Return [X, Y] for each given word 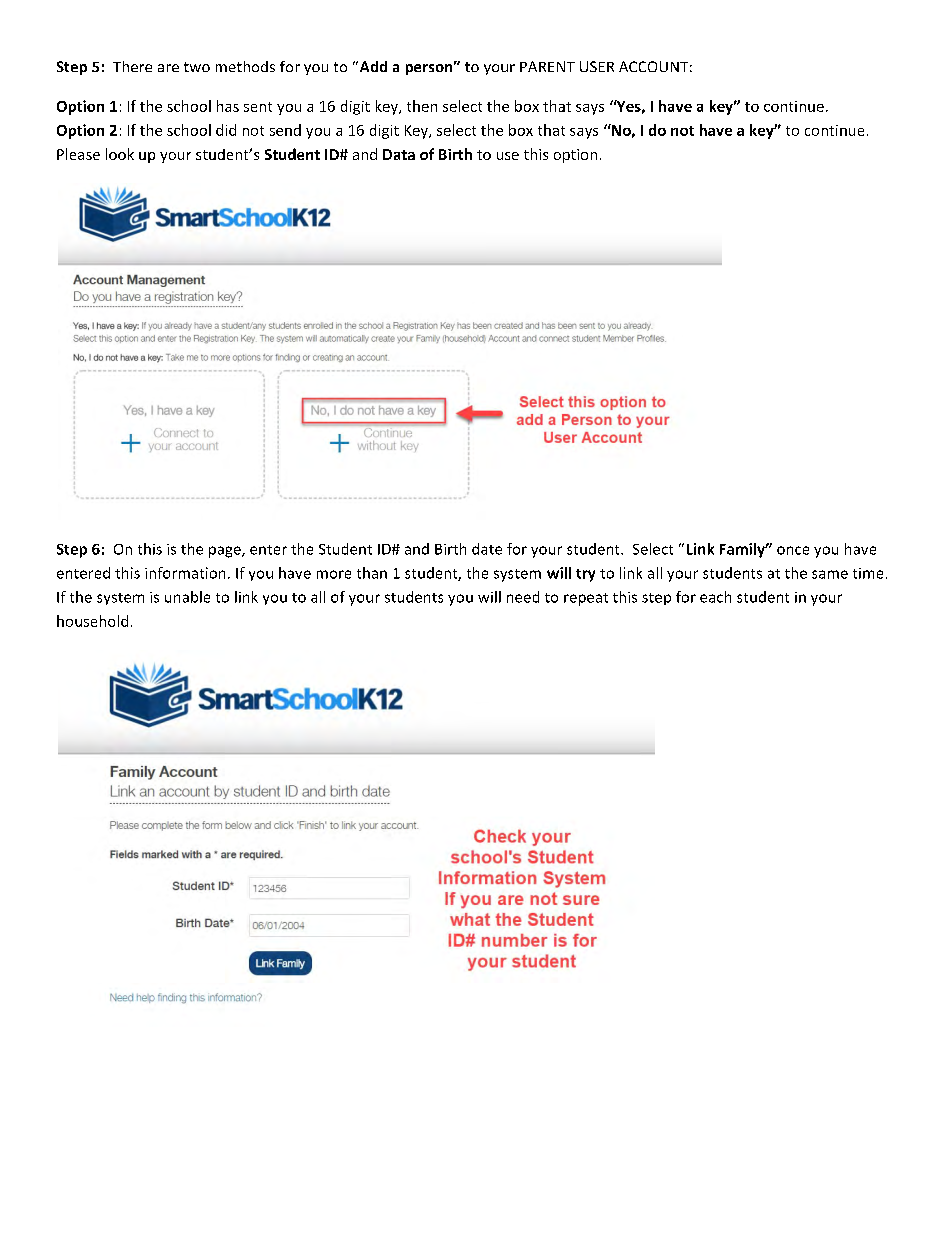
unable [187, 597]
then [422, 106]
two [197, 67]
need [523, 597]
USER [597, 66]
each [715, 597]
